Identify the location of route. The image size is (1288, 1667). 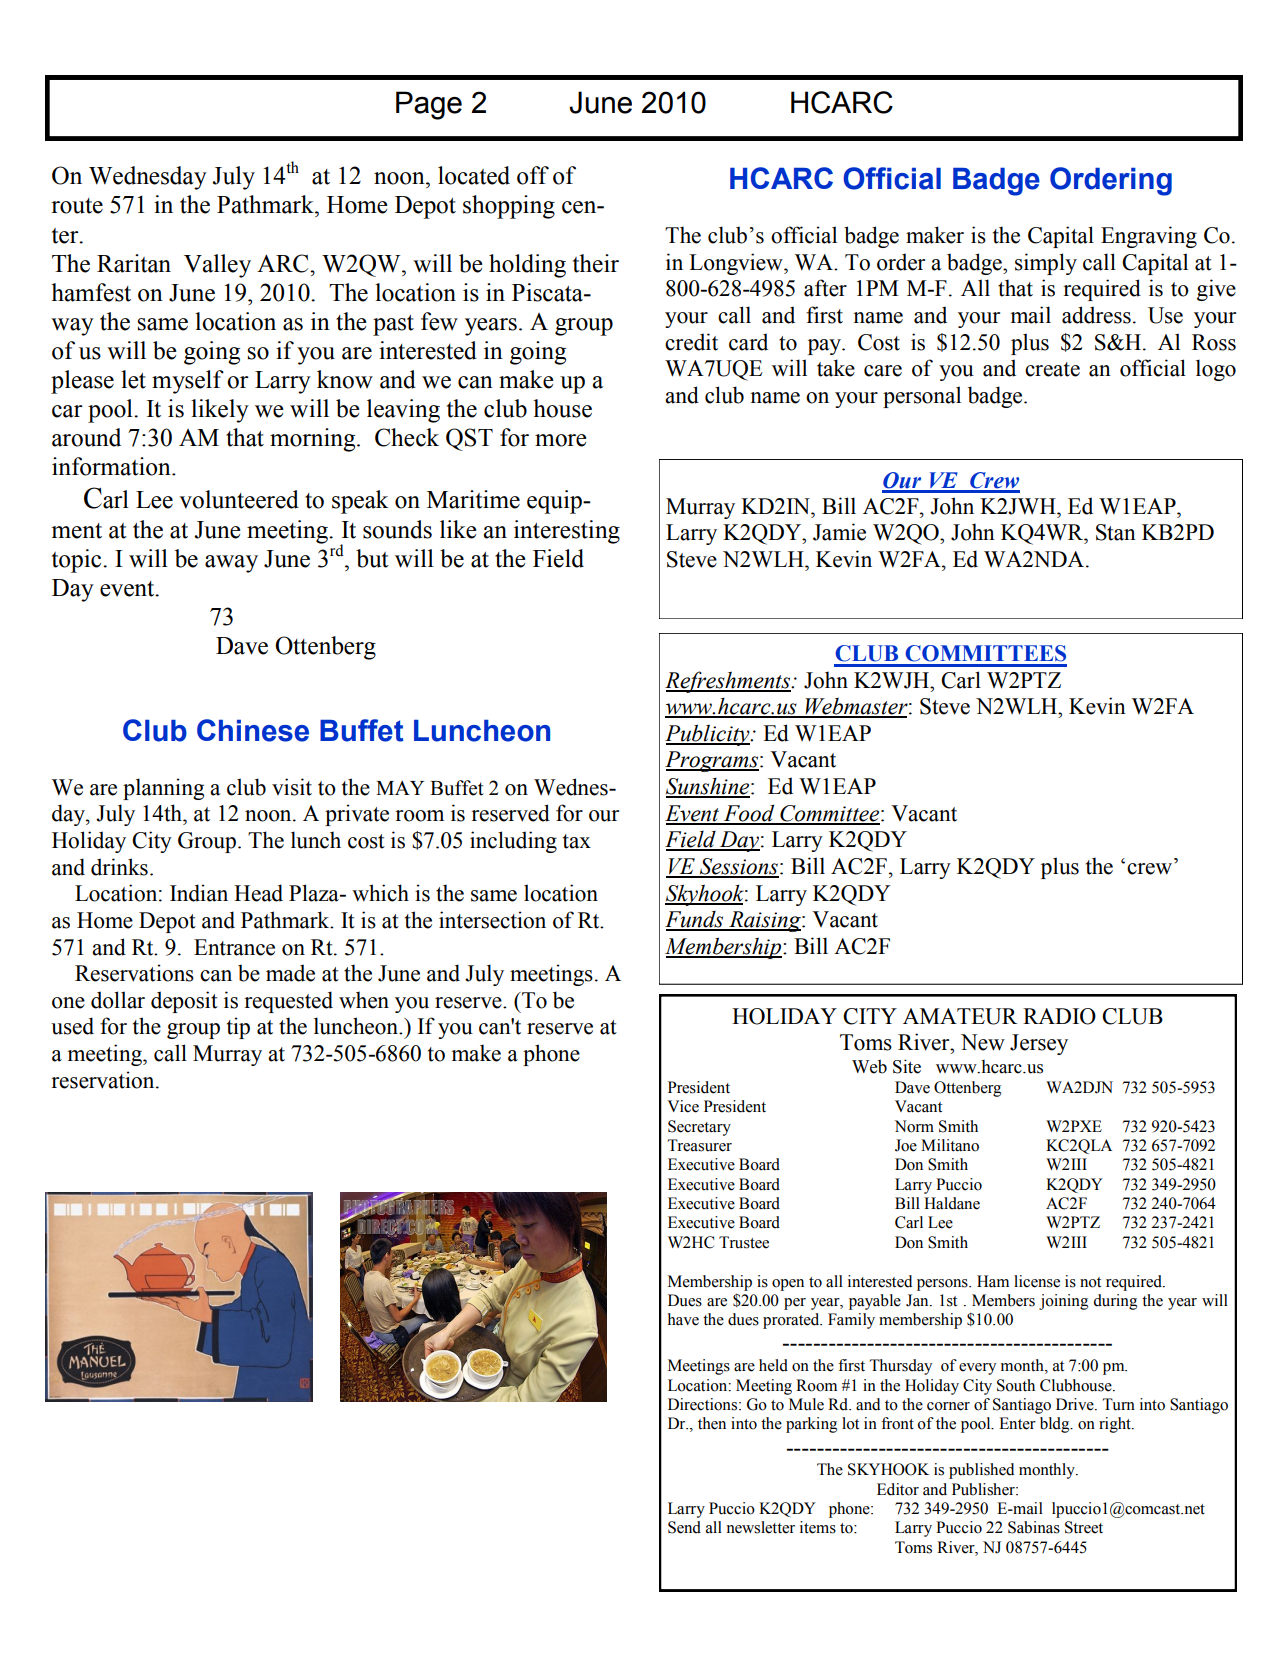
(77, 206).
